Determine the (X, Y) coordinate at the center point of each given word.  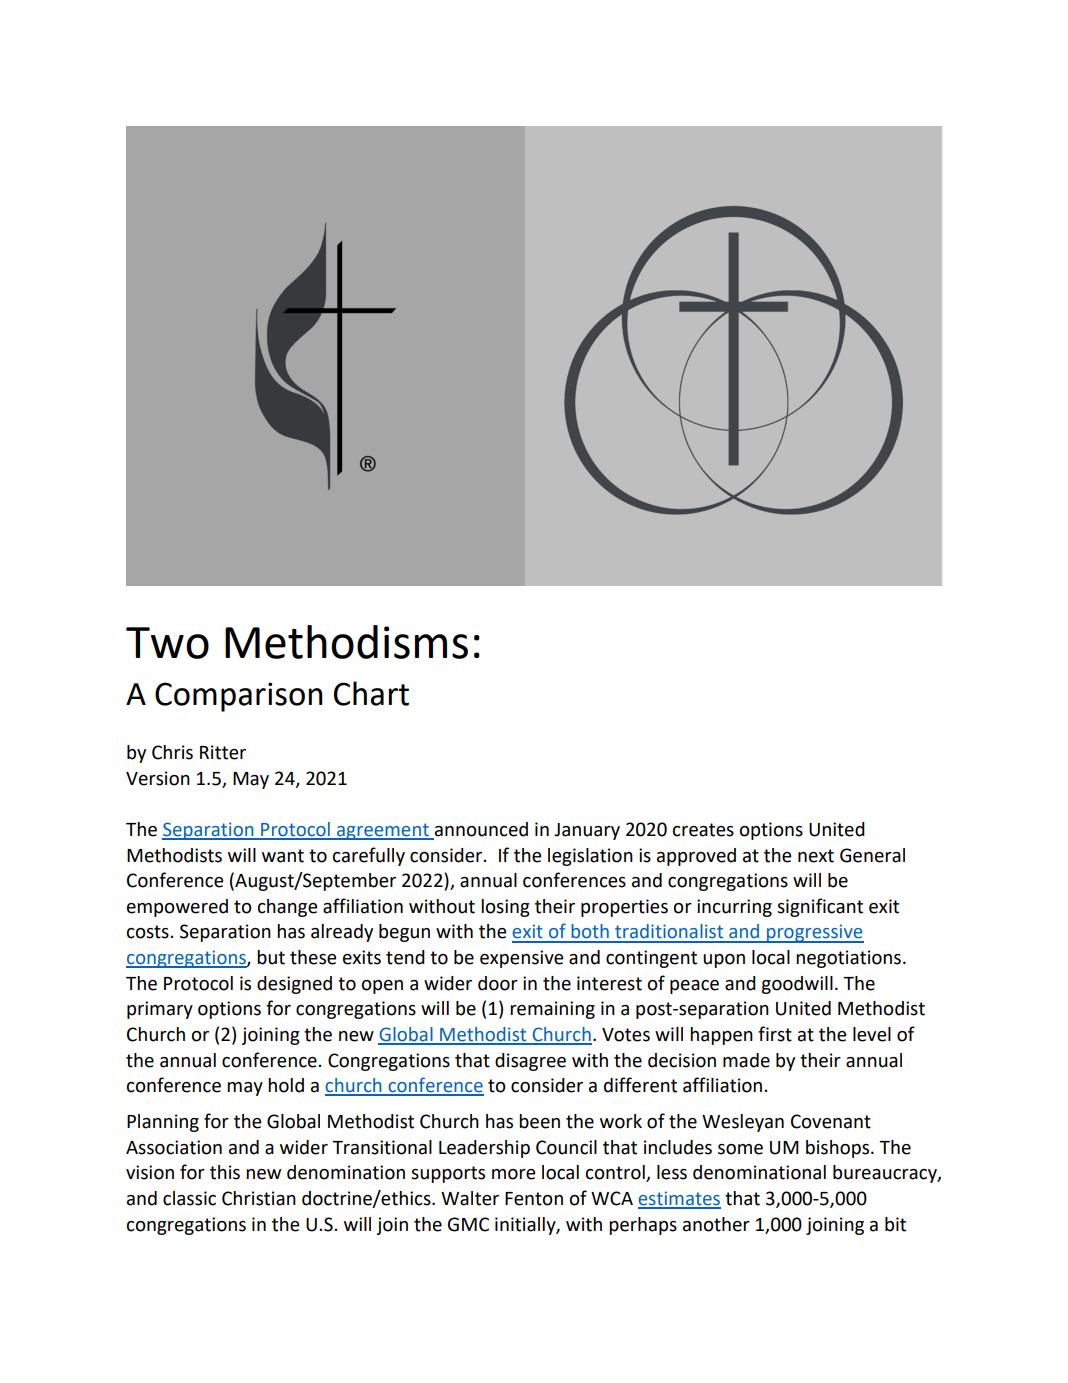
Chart (371, 693)
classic (189, 1198)
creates (703, 830)
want (283, 856)
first (775, 1034)
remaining (552, 1010)
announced (480, 830)
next (816, 856)
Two (167, 643)
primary (160, 1010)
